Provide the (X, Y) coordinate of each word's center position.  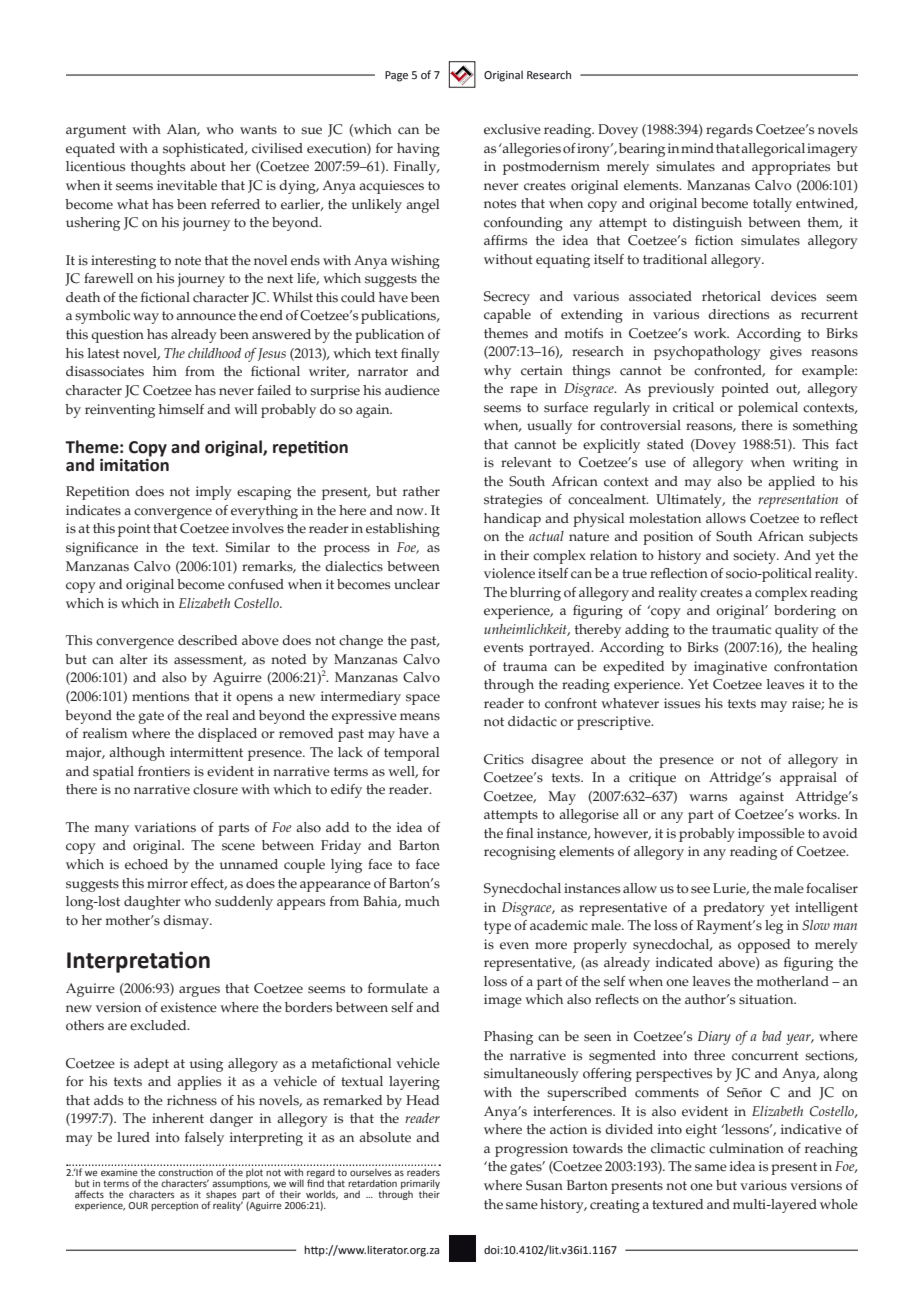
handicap (512, 520)
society (756, 557)
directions (738, 314)
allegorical (773, 150)
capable (507, 316)
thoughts (158, 168)
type (497, 927)
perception (174, 1206)
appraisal (808, 779)
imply (214, 493)
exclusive (512, 129)
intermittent (206, 752)
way (146, 318)
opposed (764, 946)
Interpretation (138, 962)
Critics (504, 759)
